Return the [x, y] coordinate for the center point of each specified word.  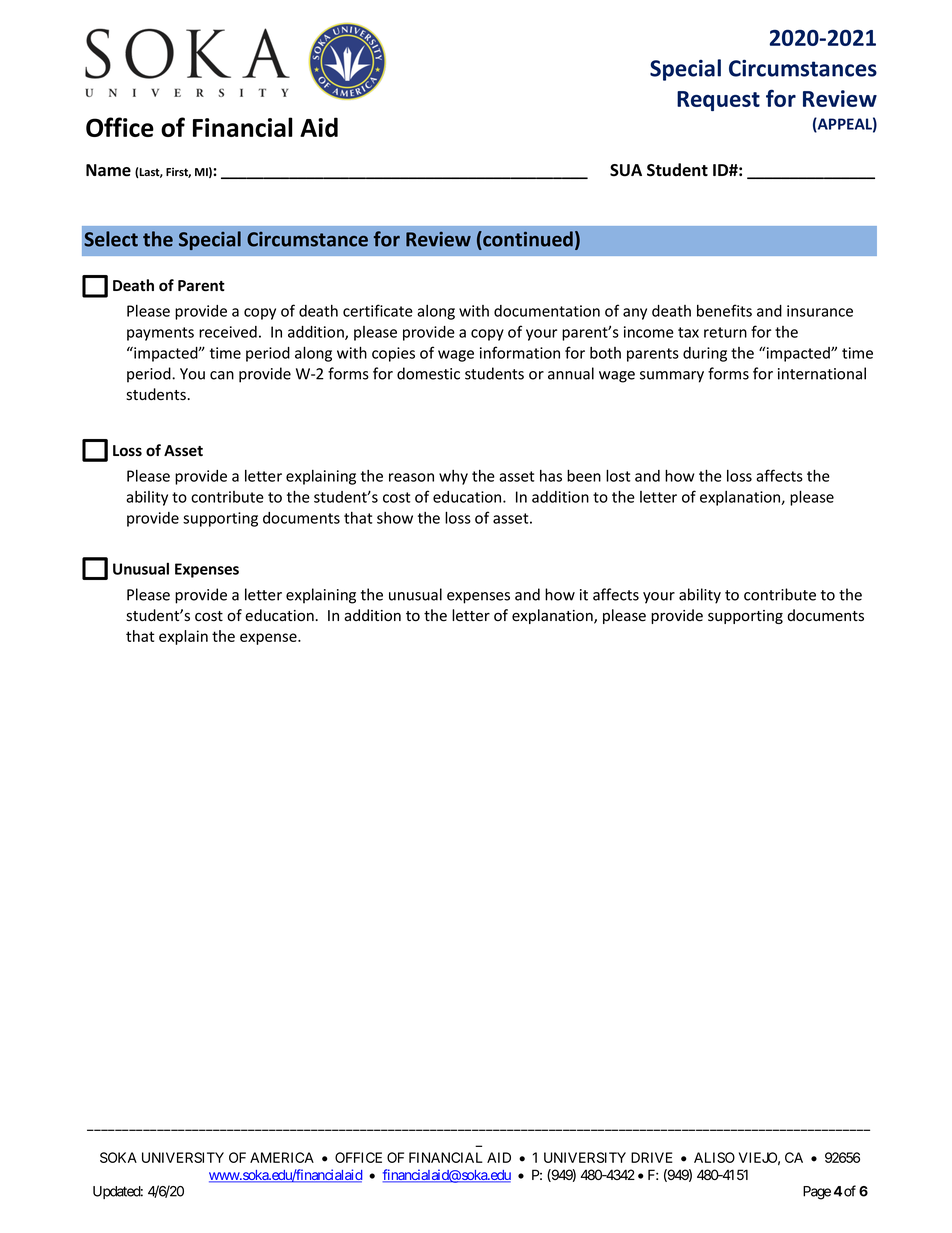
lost [618, 475]
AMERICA [282, 1157]
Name [108, 170]
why [453, 477]
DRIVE [652, 1157]
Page [817, 1193]
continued [527, 239]
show [395, 518]
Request [718, 101]
